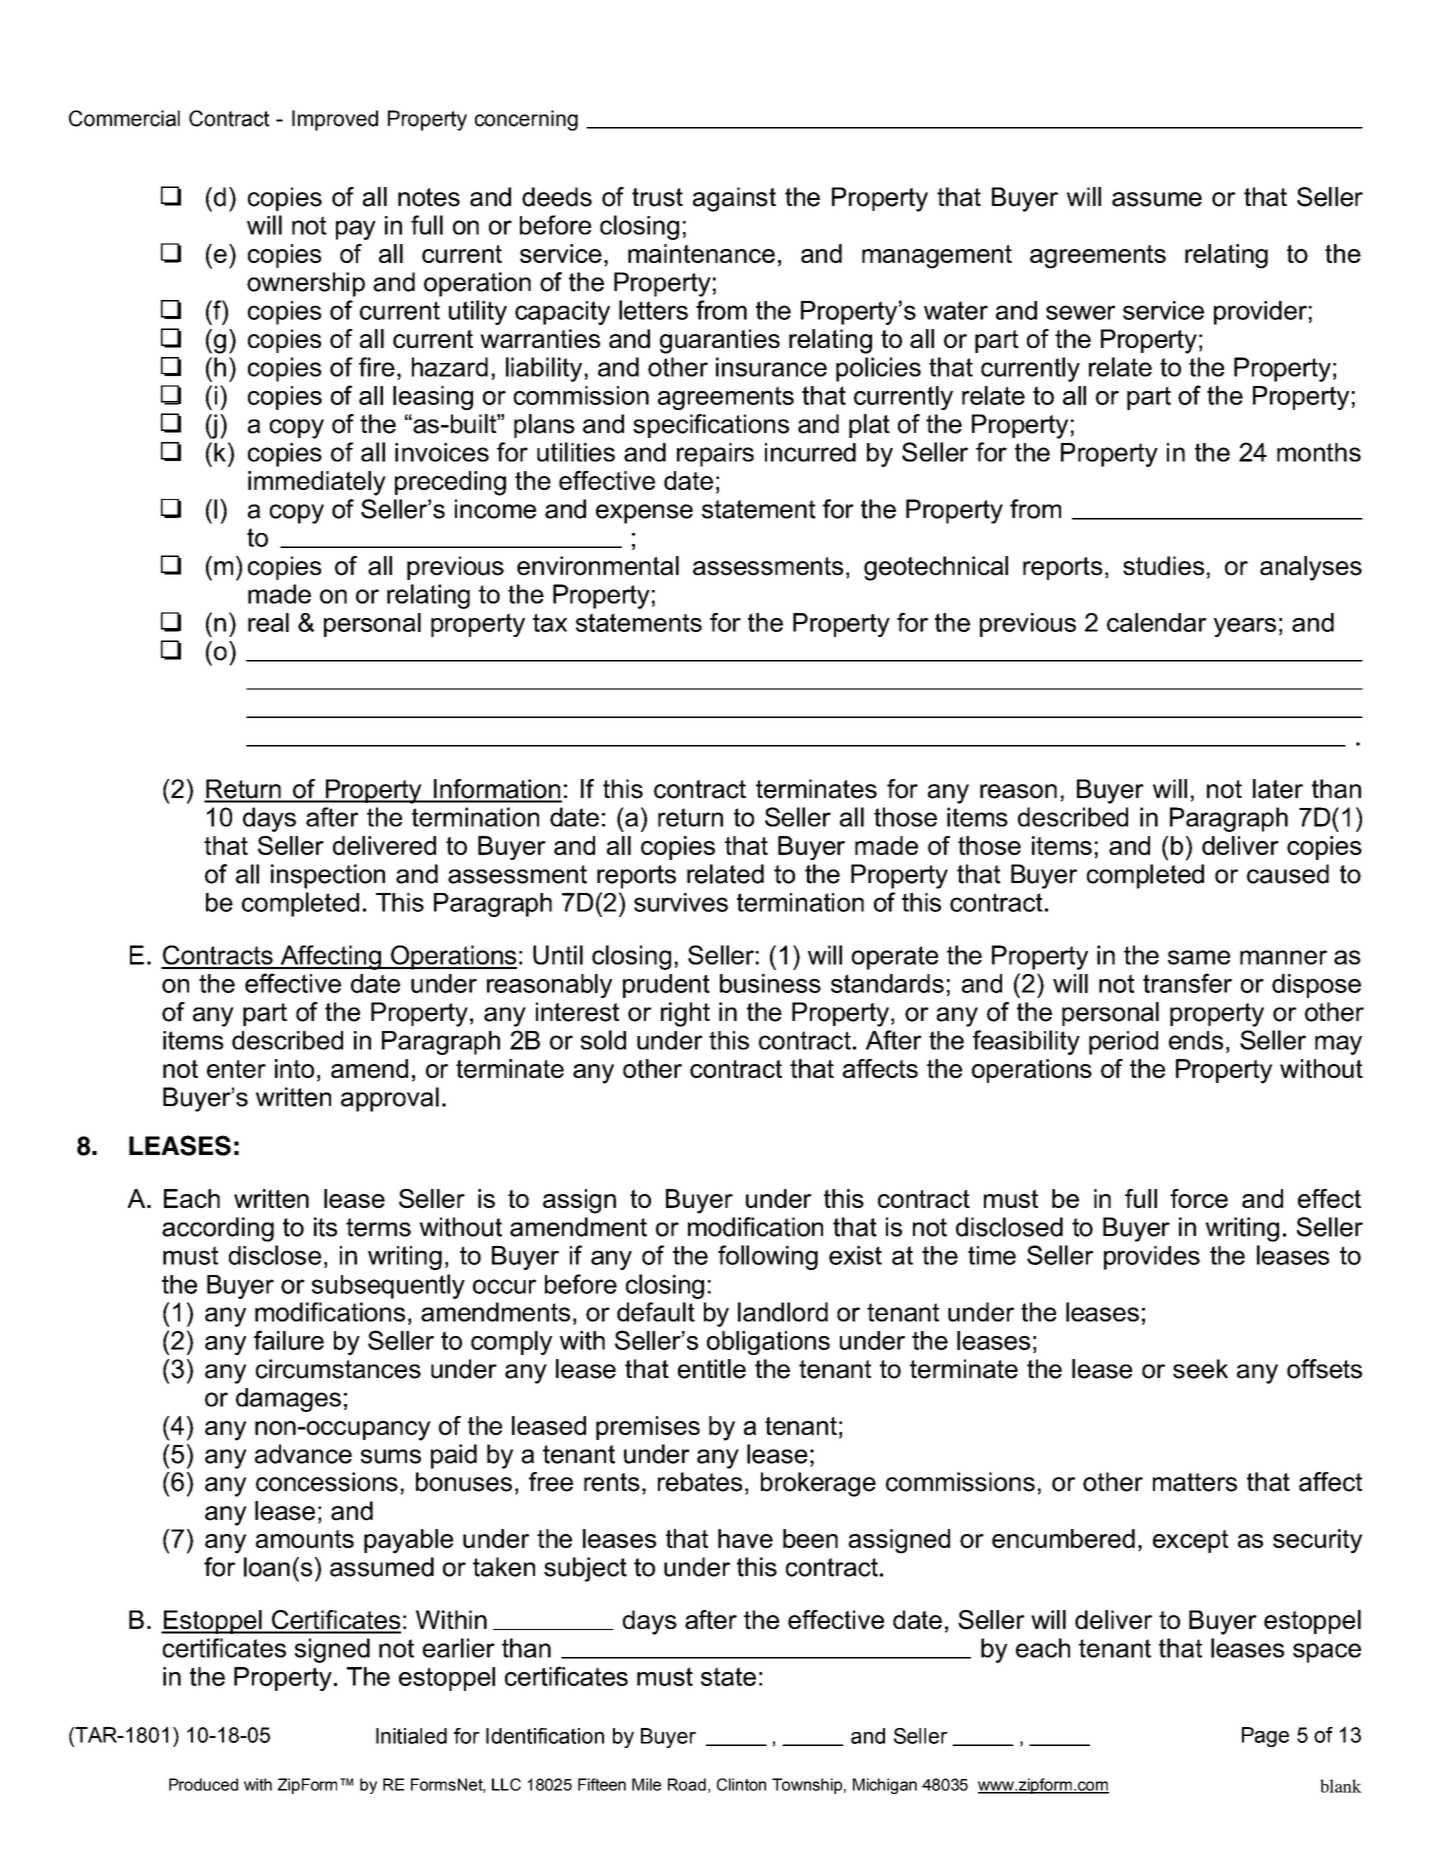 The height and width of the image is (1873, 1447). What do you see at coordinates (734, 199) in the image?
I see `against` at bounding box center [734, 199].
